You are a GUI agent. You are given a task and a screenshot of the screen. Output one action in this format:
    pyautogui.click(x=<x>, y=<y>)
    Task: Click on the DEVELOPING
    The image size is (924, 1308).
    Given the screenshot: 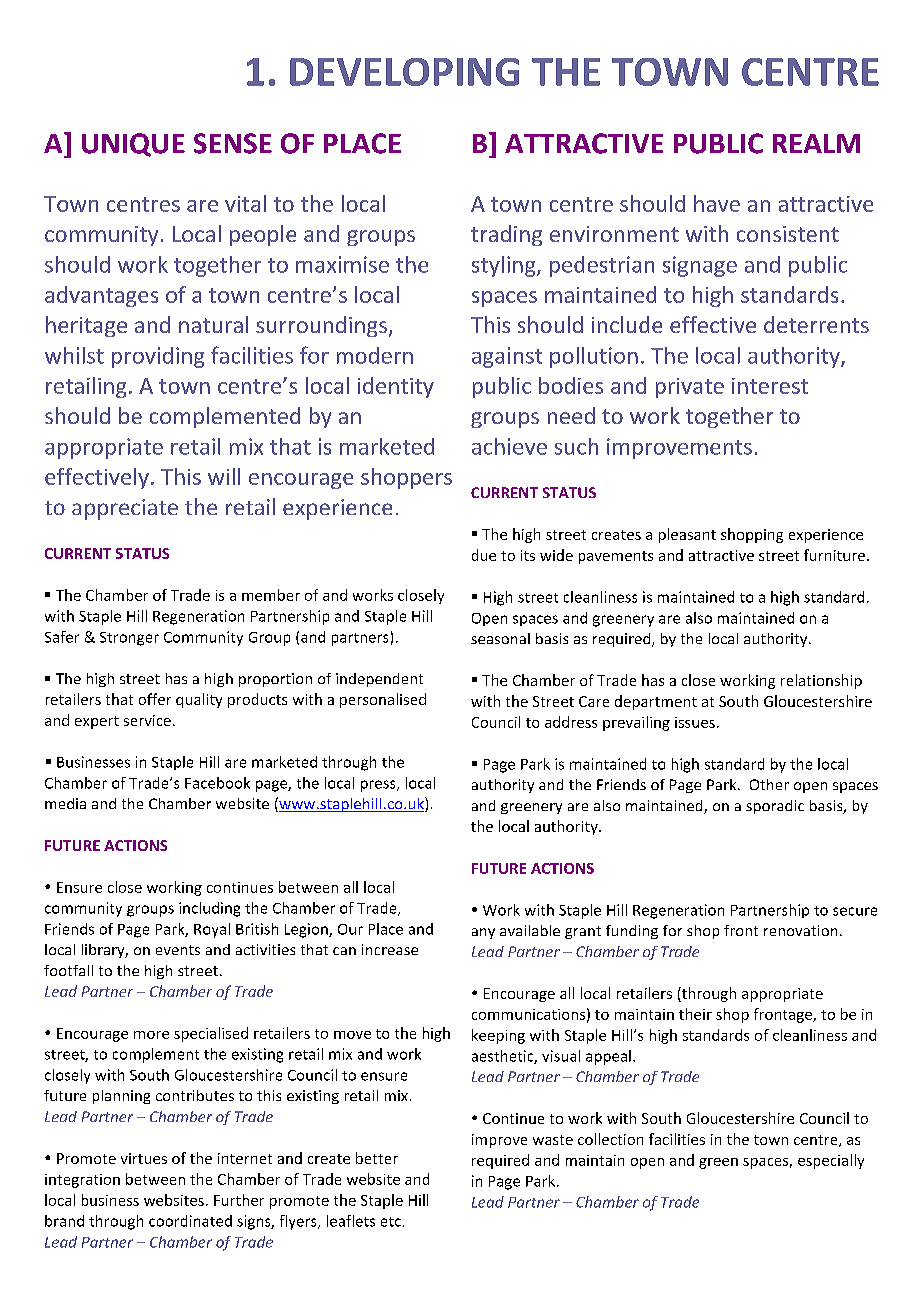 What is the action you would take?
    pyautogui.click(x=404, y=72)
